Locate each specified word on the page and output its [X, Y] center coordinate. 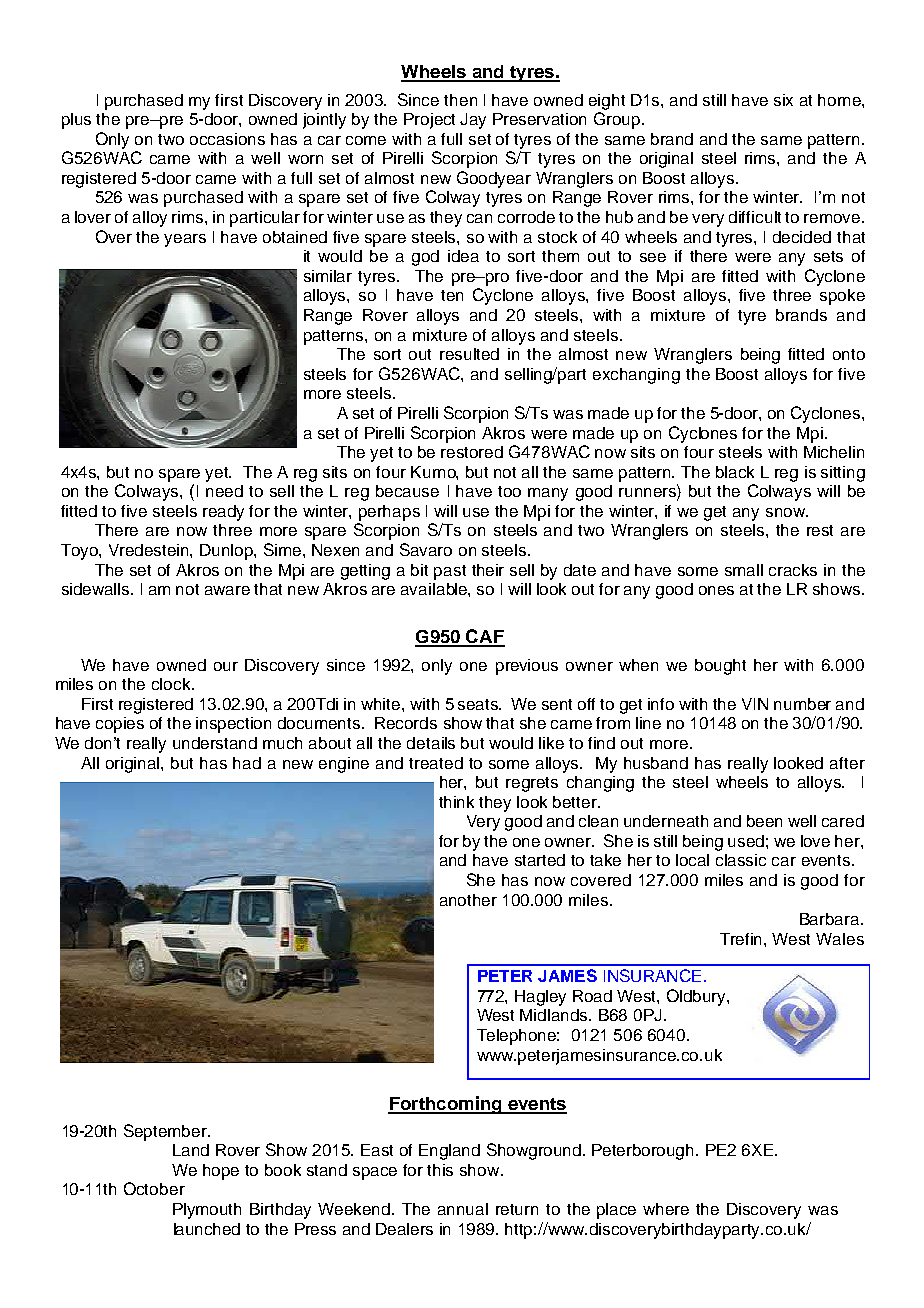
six [783, 100]
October [154, 1188]
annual [463, 1209]
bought [720, 667]
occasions [227, 139]
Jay [473, 121]
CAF [484, 637]
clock [172, 684]
